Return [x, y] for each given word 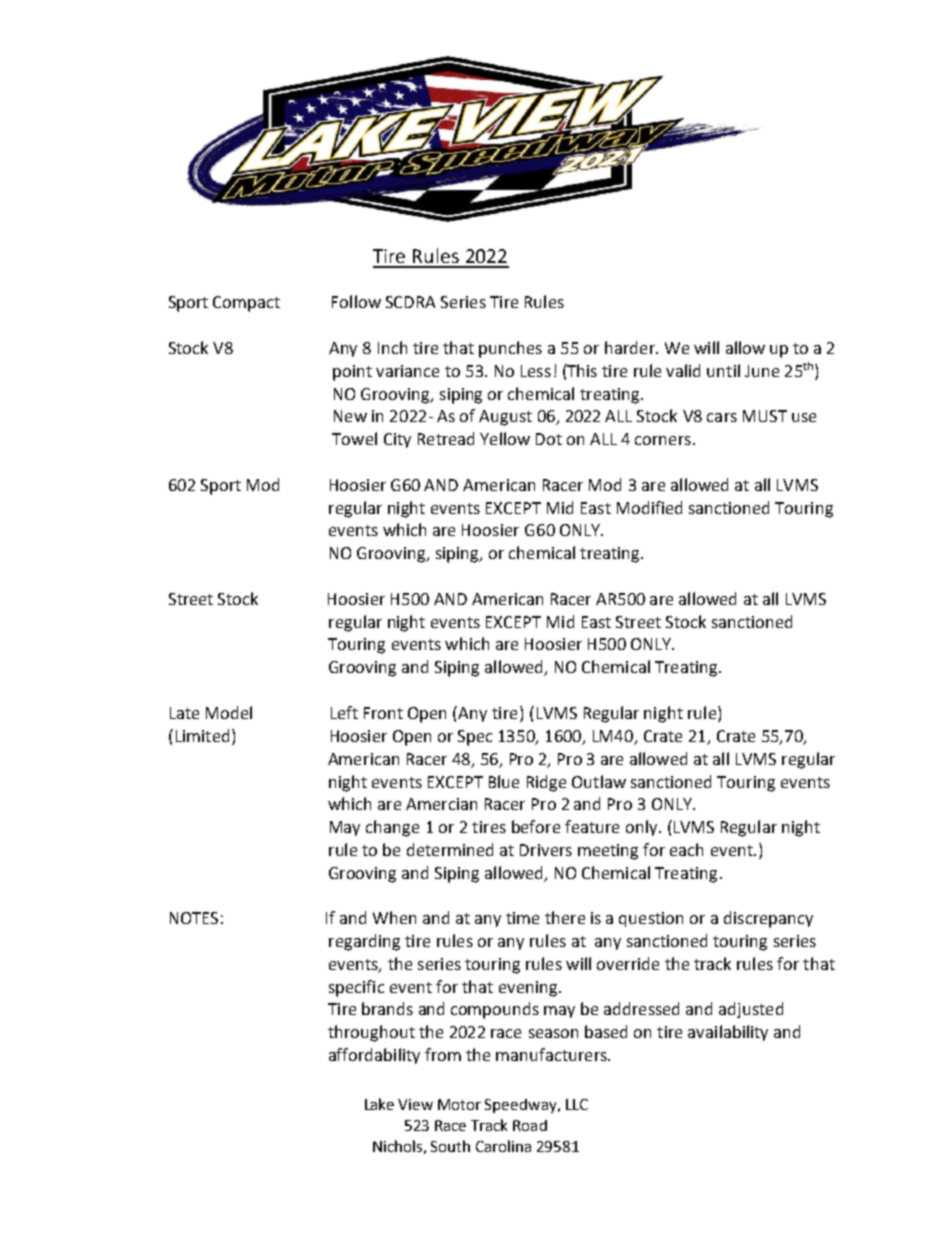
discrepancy [768, 919]
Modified [649, 507]
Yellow [505, 438]
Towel [354, 438]
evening [528, 989]
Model [229, 712]
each [686, 849]
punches [510, 349]
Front [383, 713]
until [723, 370]
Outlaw [599, 781]
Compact [246, 304]
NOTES [194, 918]
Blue [504, 781]
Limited [202, 735]
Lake [379, 1104]
